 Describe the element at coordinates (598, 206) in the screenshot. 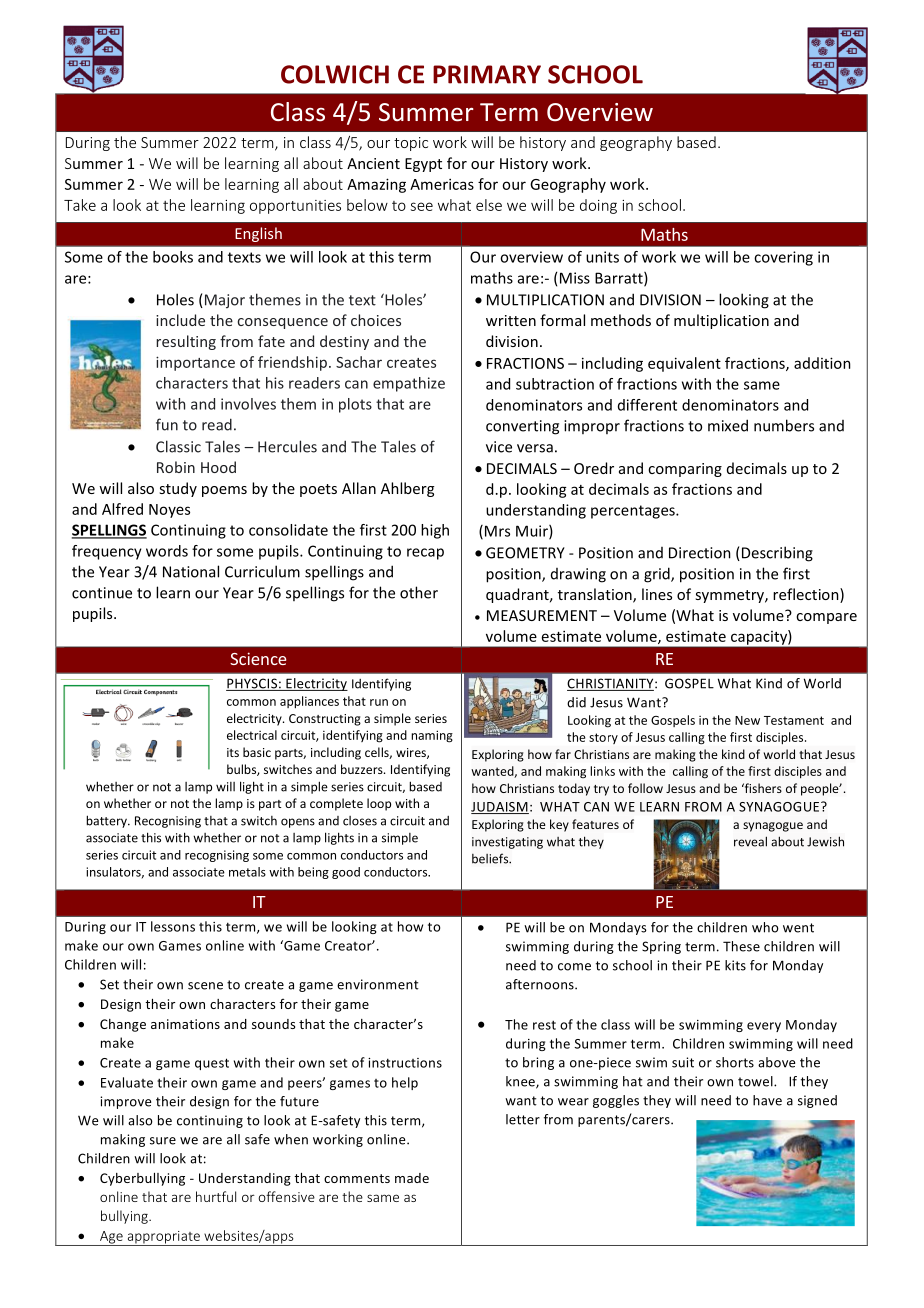

I see `doing` at that location.
